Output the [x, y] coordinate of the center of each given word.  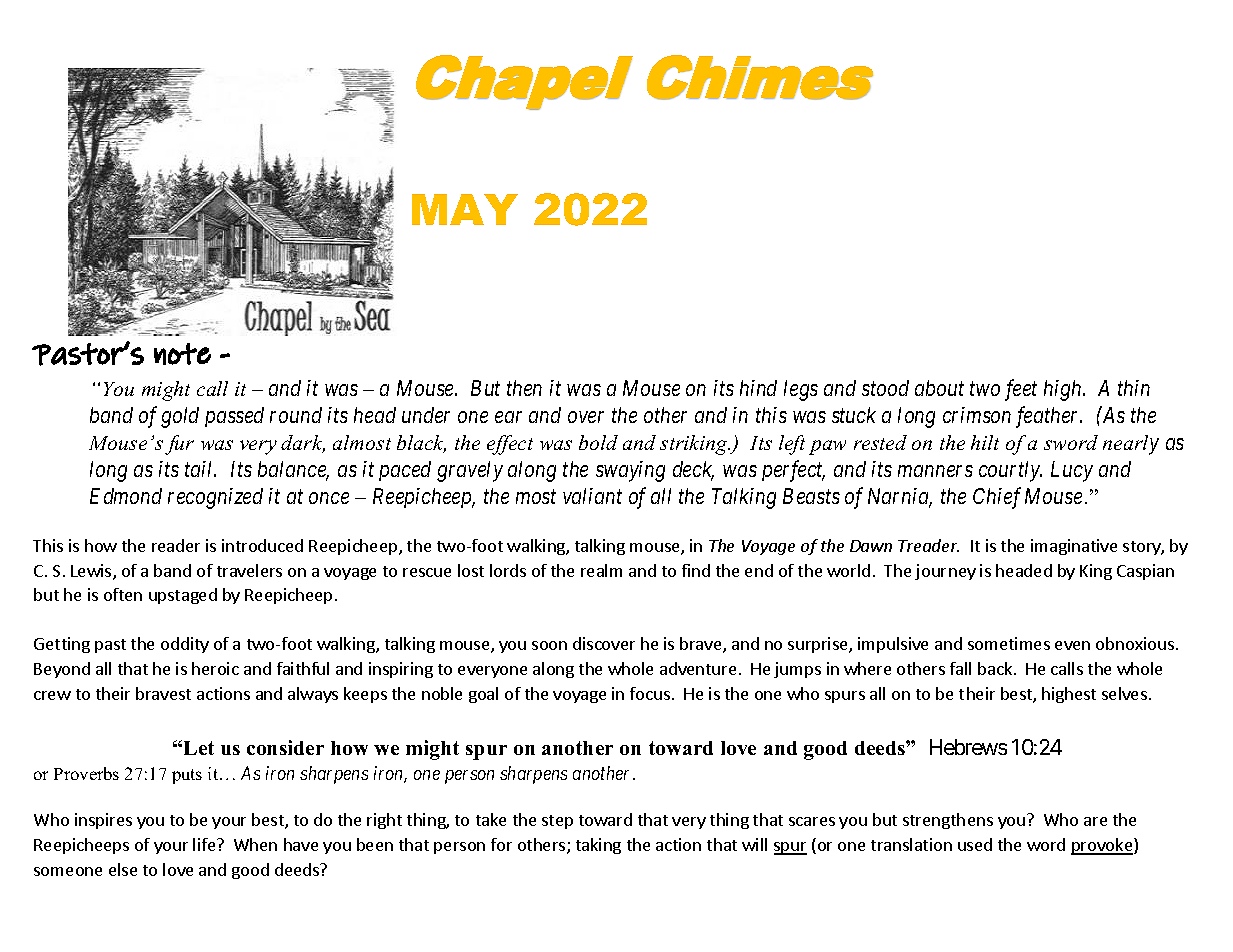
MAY [465, 209]
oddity [185, 645]
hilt [985, 442]
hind [758, 388]
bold [598, 442]
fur [179, 445]
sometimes [1009, 643]
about [939, 388]
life [205, 844]
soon [549, 645]
